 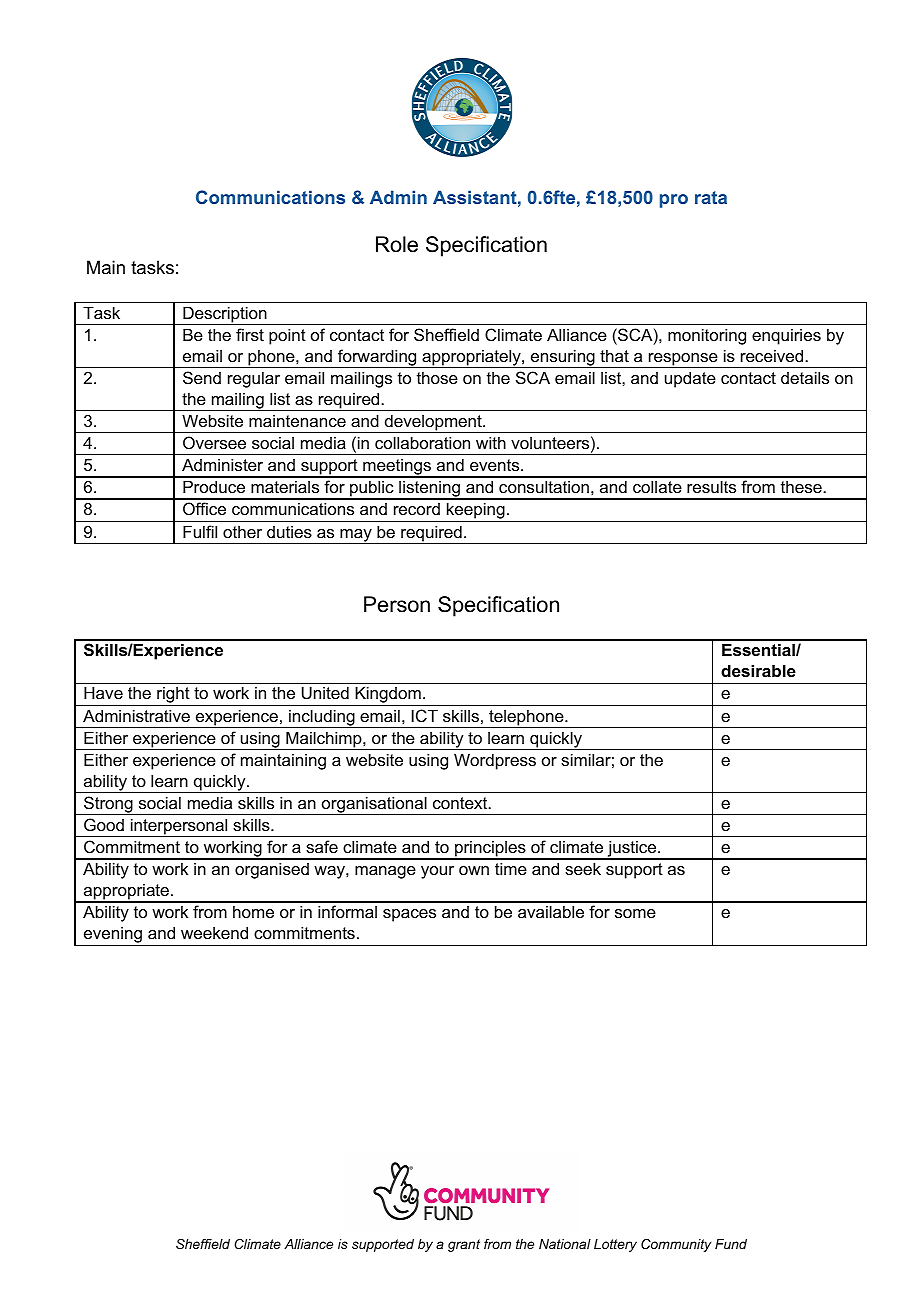 I want to click on results, so click(x=711, y=486).
